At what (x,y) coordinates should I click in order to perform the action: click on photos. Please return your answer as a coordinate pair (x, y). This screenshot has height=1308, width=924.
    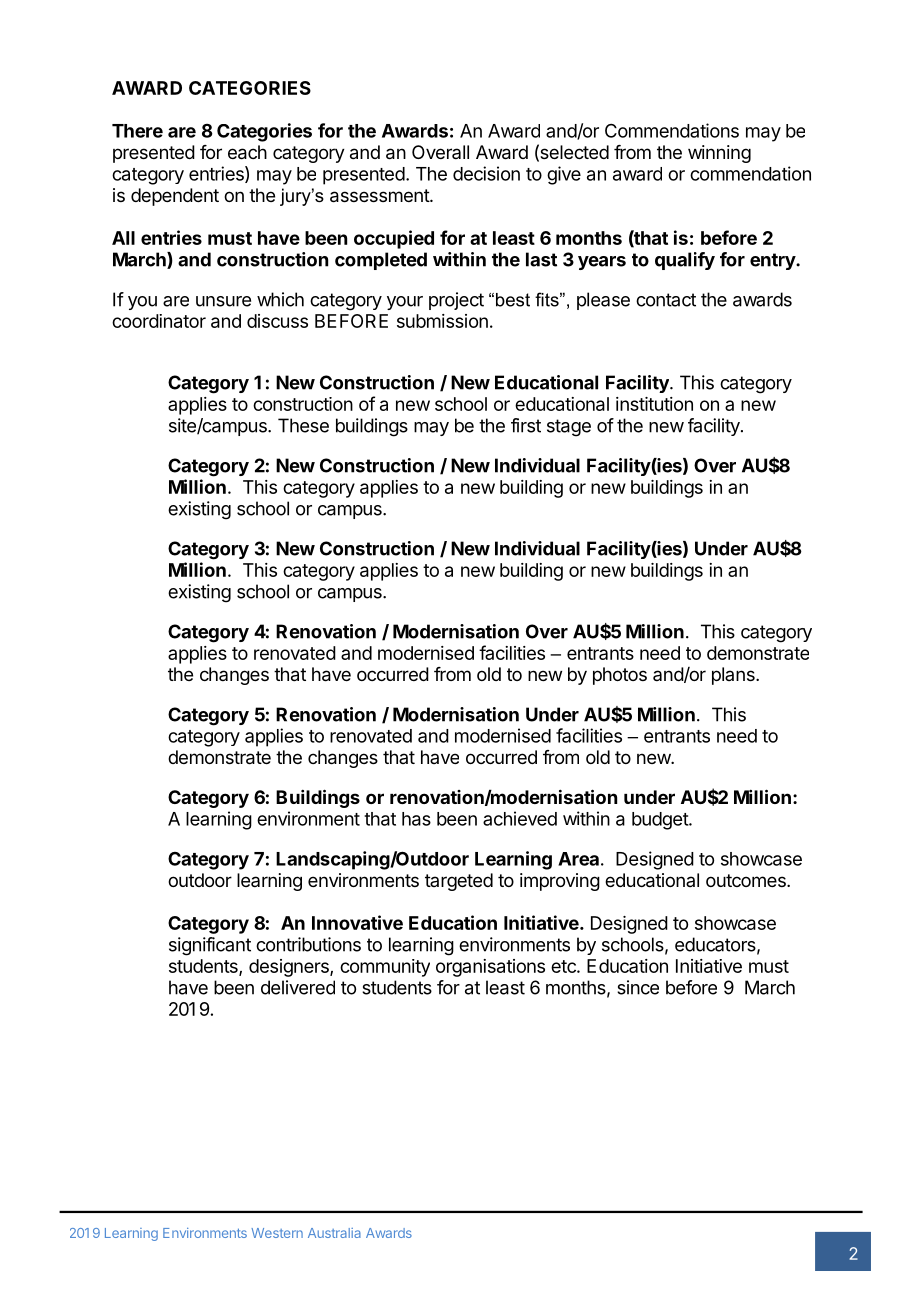
    Looking at the image, I should click on (620, 676).
